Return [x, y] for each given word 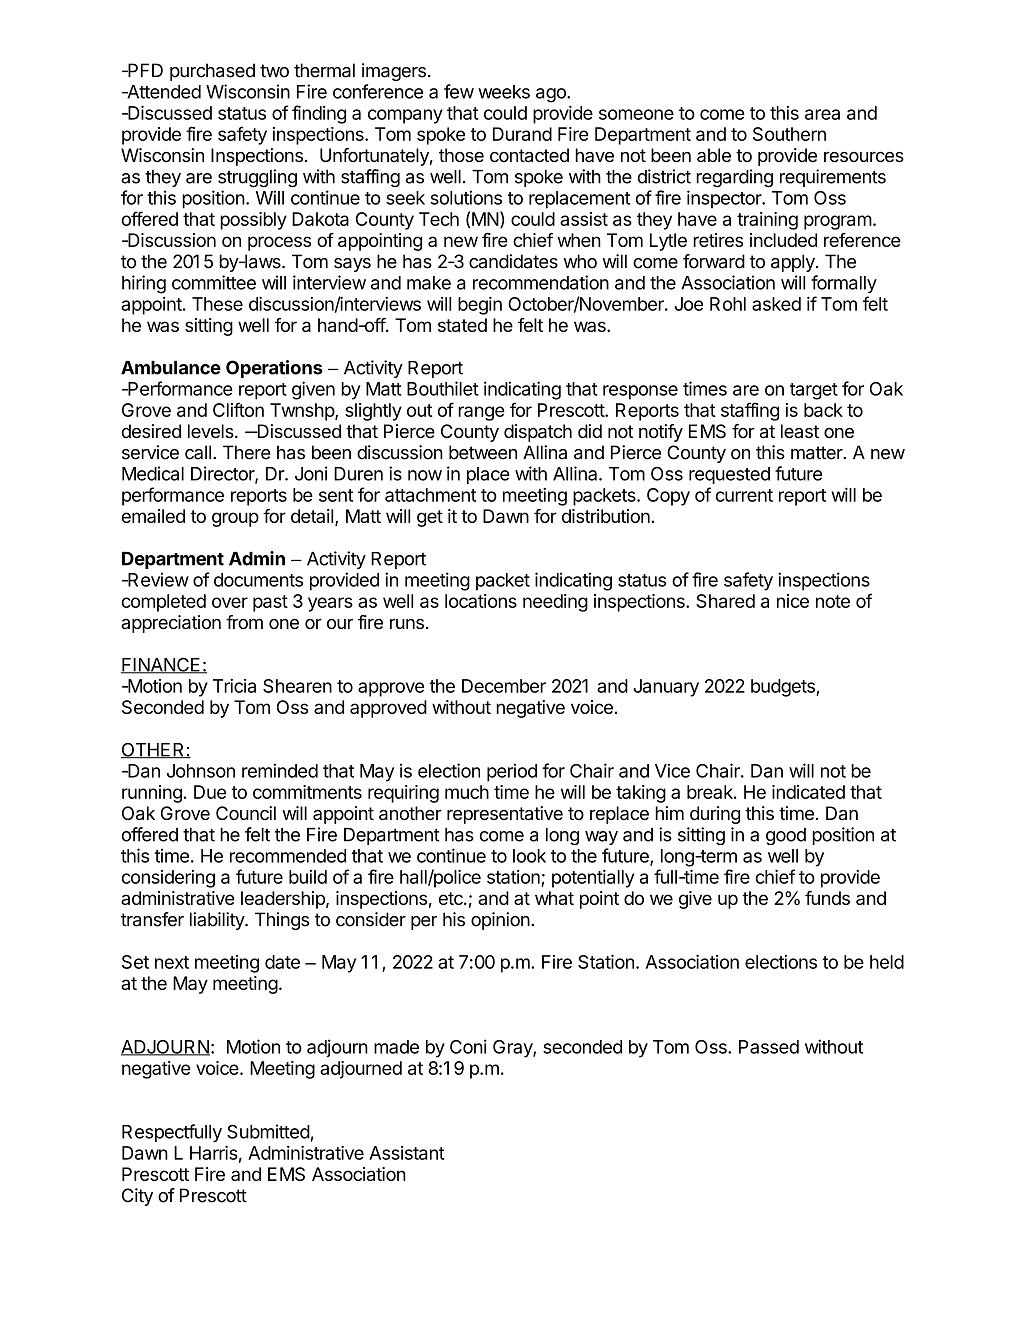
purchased [212, 72]
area [822, 114]
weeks [504, 92]
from [244, 622]
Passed [769, 1047]
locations [481, 601]
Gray [513, 1049]
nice [793, 601]
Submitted [268, 1131]
